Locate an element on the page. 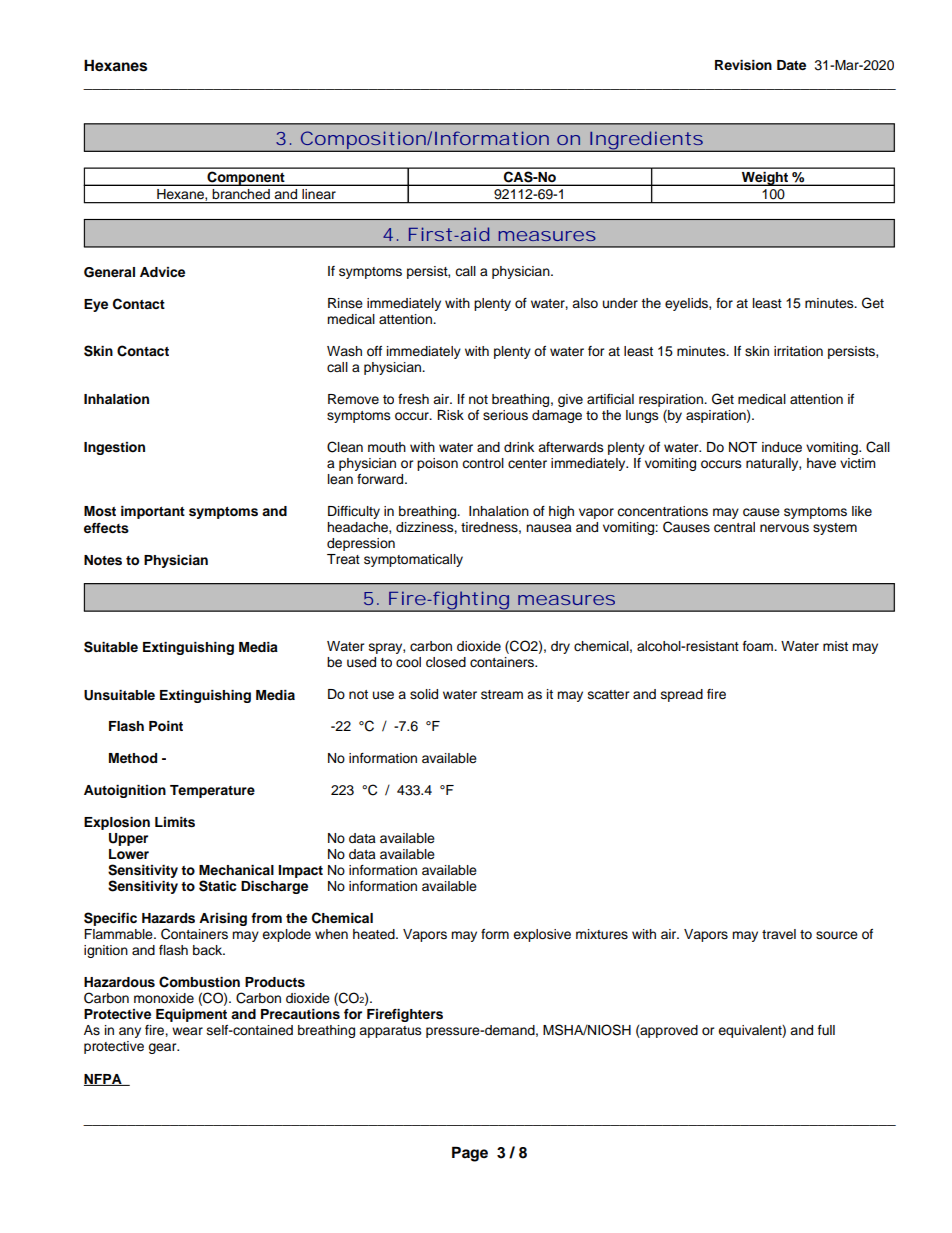 Image resolution: width=952 pixels, height=1233 pixels. Ingredients is located at coordinates (645, 141).
